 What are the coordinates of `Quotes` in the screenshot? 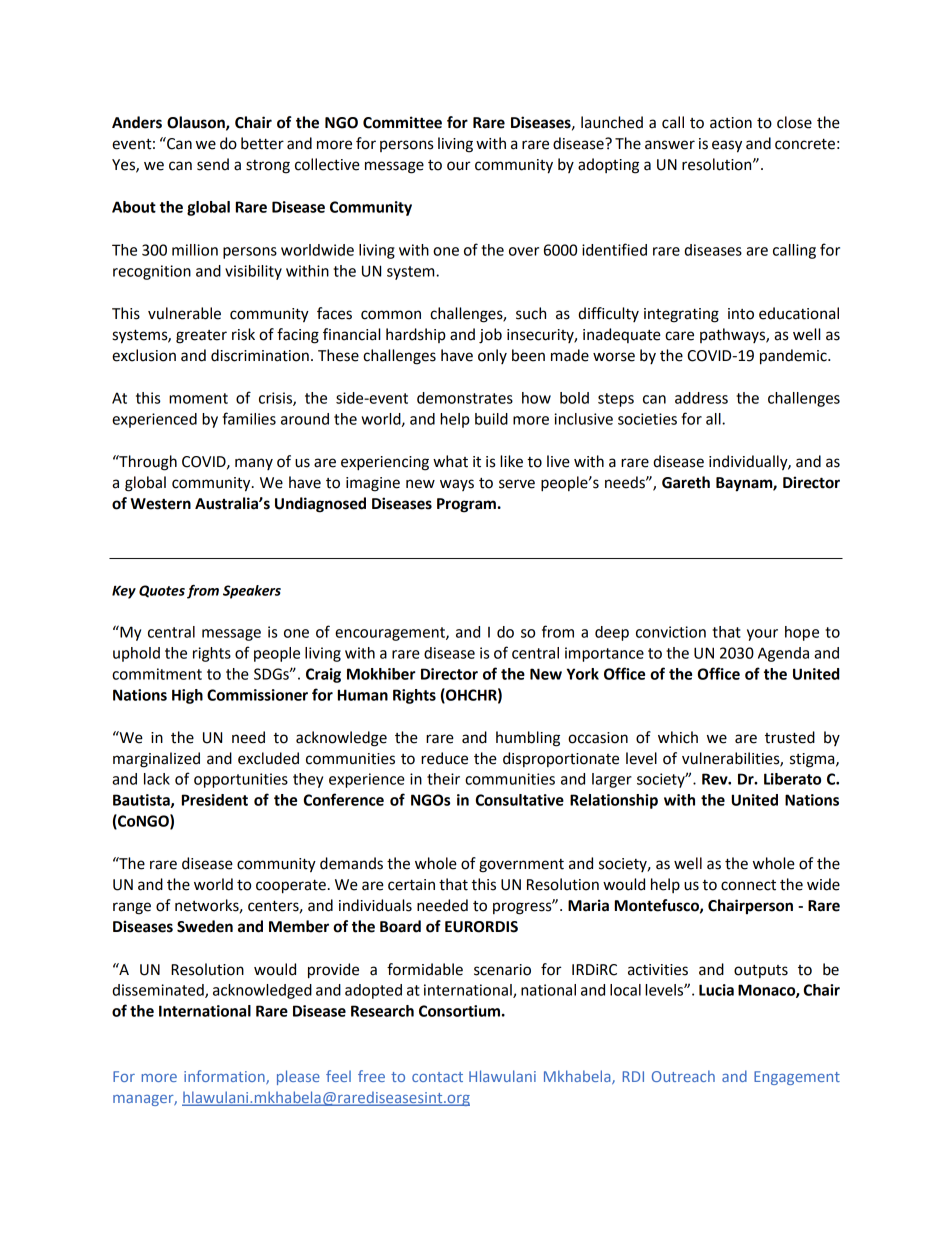 It's located at (162, 591).
